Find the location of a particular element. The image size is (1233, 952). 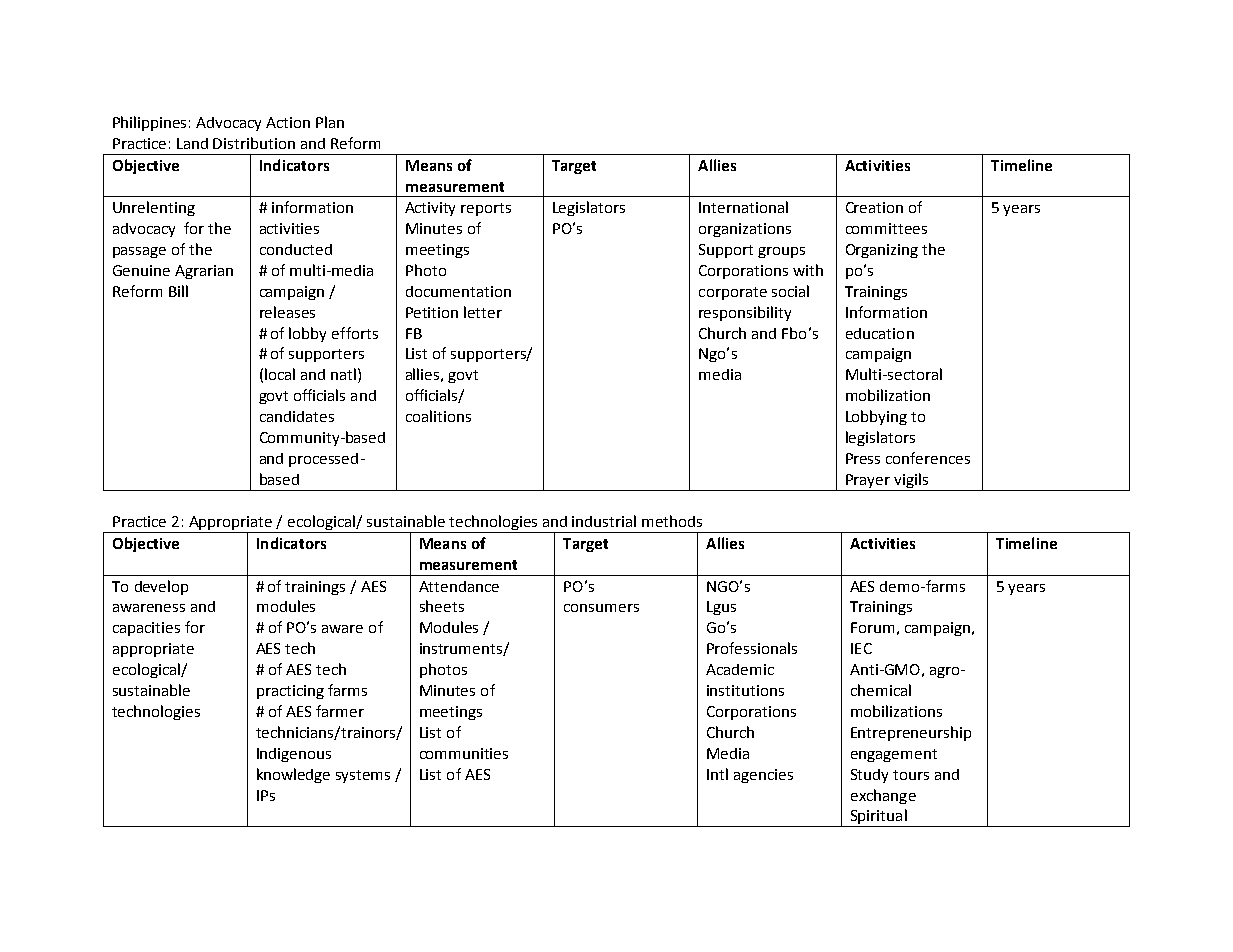

social is located at coordinates (790, 291).
